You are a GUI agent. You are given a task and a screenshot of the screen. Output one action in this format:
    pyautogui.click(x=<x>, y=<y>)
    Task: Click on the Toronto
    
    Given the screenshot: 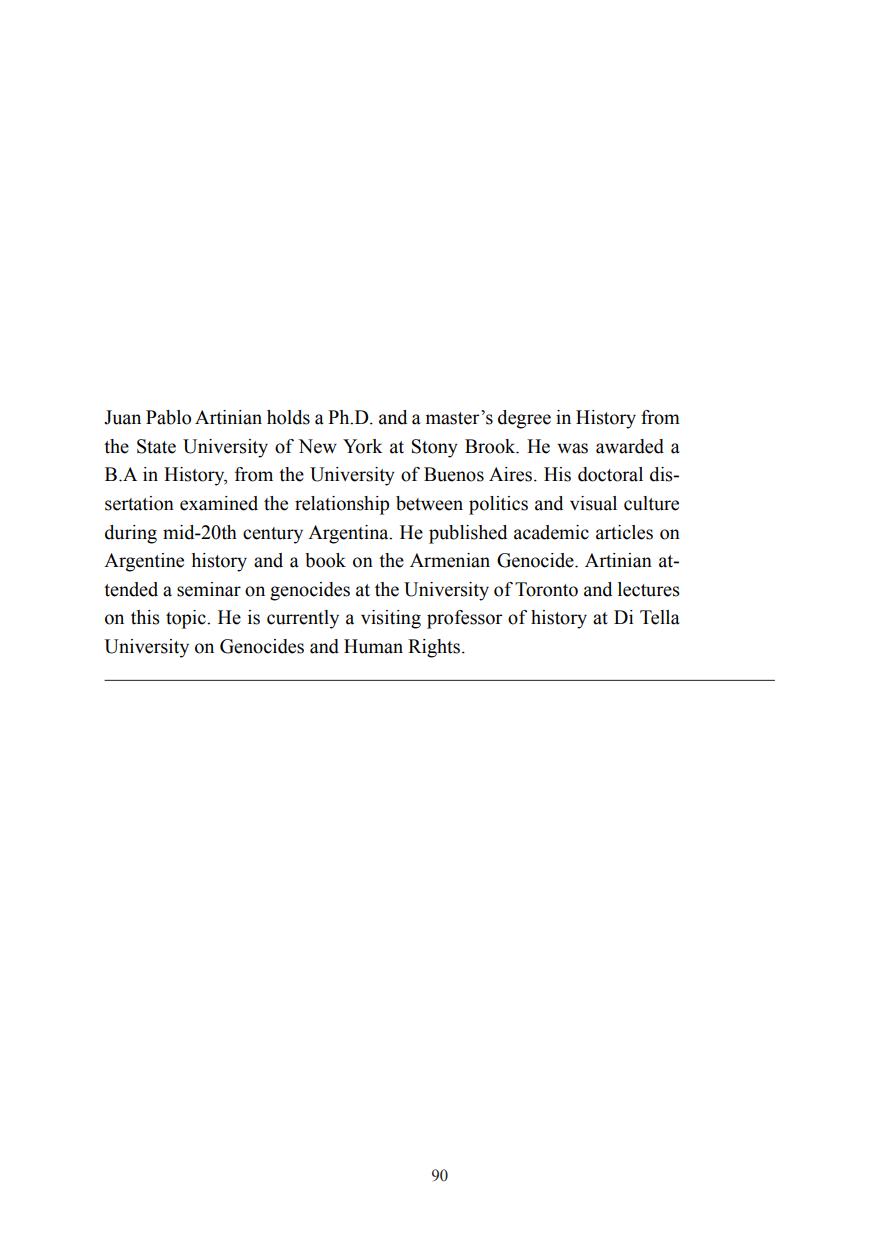 What is the action you would take?
    pyautogui.click(x=546, y=589)
